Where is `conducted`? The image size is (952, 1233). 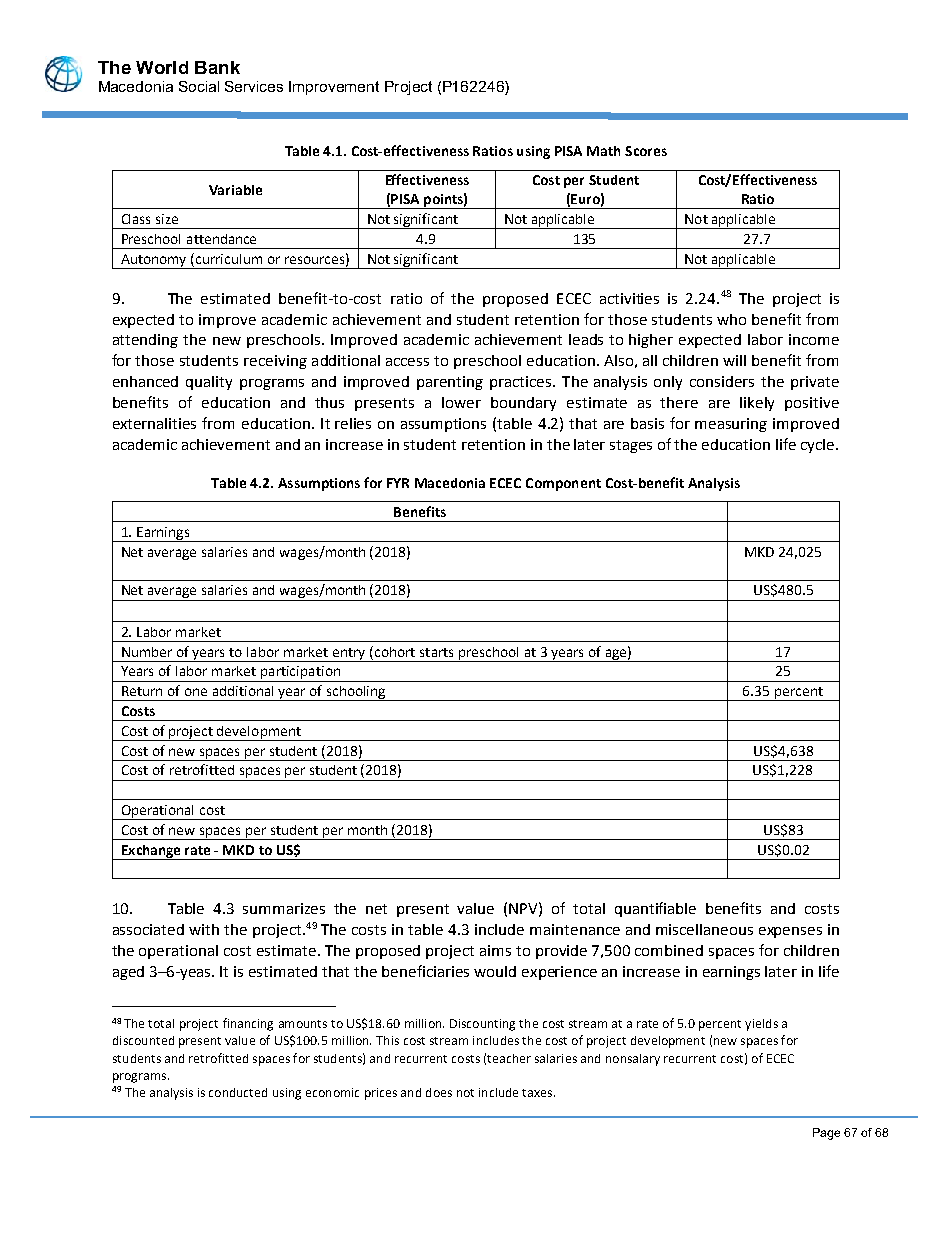
conducted is located at coordinates (238, 1092).
